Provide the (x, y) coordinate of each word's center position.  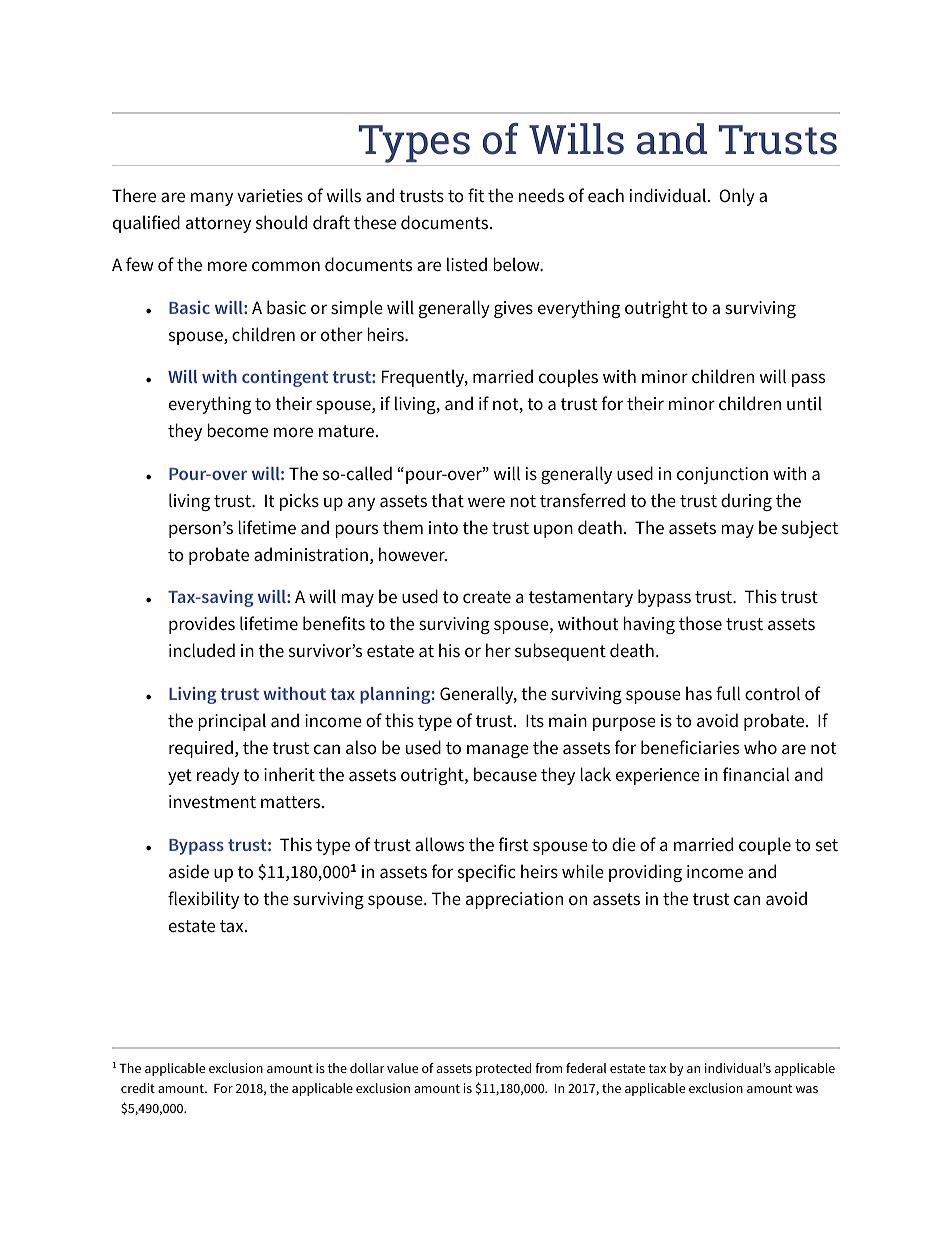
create (487, 597)
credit (138, 1088)
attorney (218, 225)
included (202, 650)
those (700, 623)
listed (467, 264)
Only (737, 197)
